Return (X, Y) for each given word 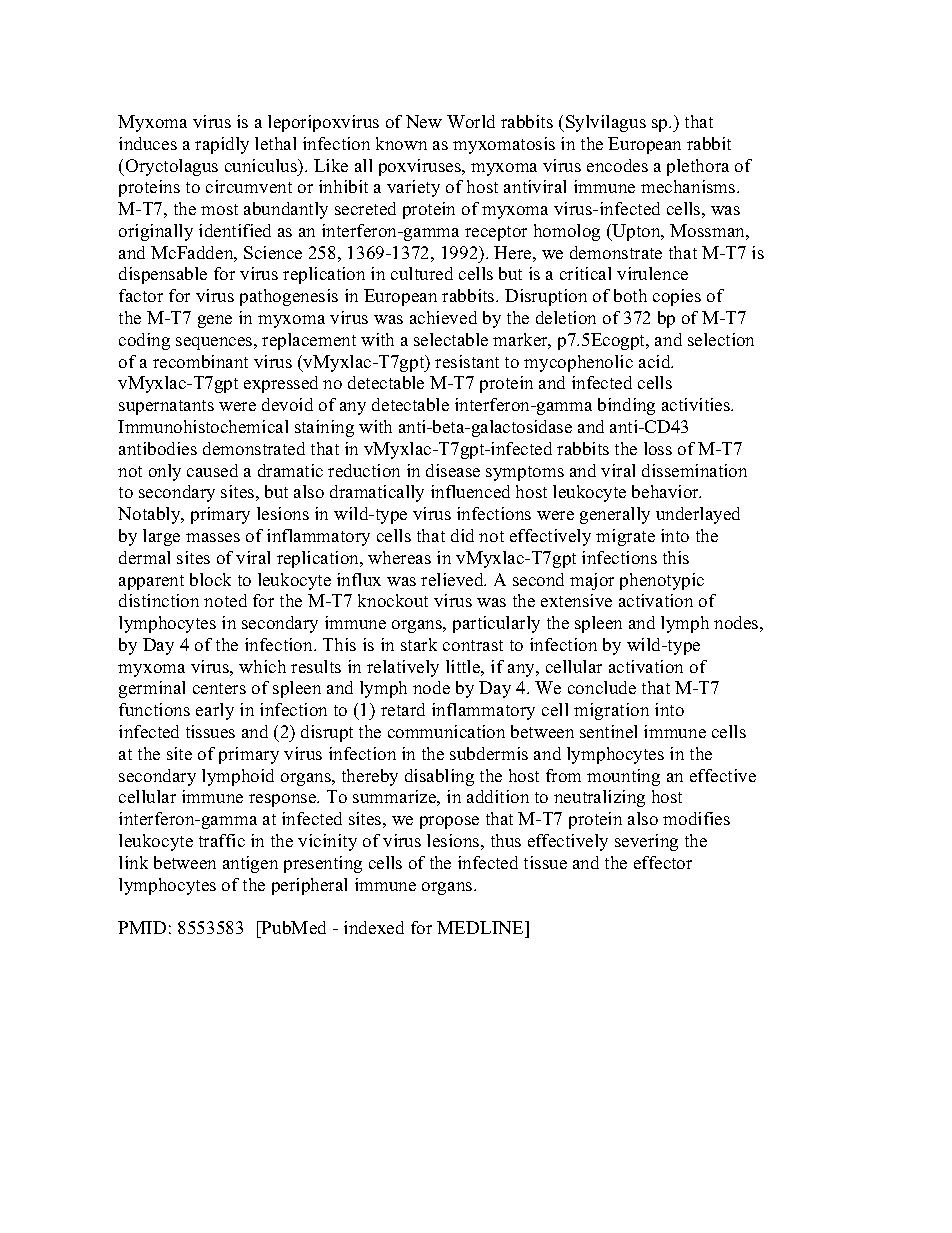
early (215, 711)
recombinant (200, 361)
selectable (451, 339)
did (462, 535)
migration (611, 711)
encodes (617, 165)
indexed (374, 927)
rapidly (222, 145)
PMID (142, 927)
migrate (625, 537)
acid (656, 361)
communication (446, 731)
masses (213, 537)
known (401, 143)
